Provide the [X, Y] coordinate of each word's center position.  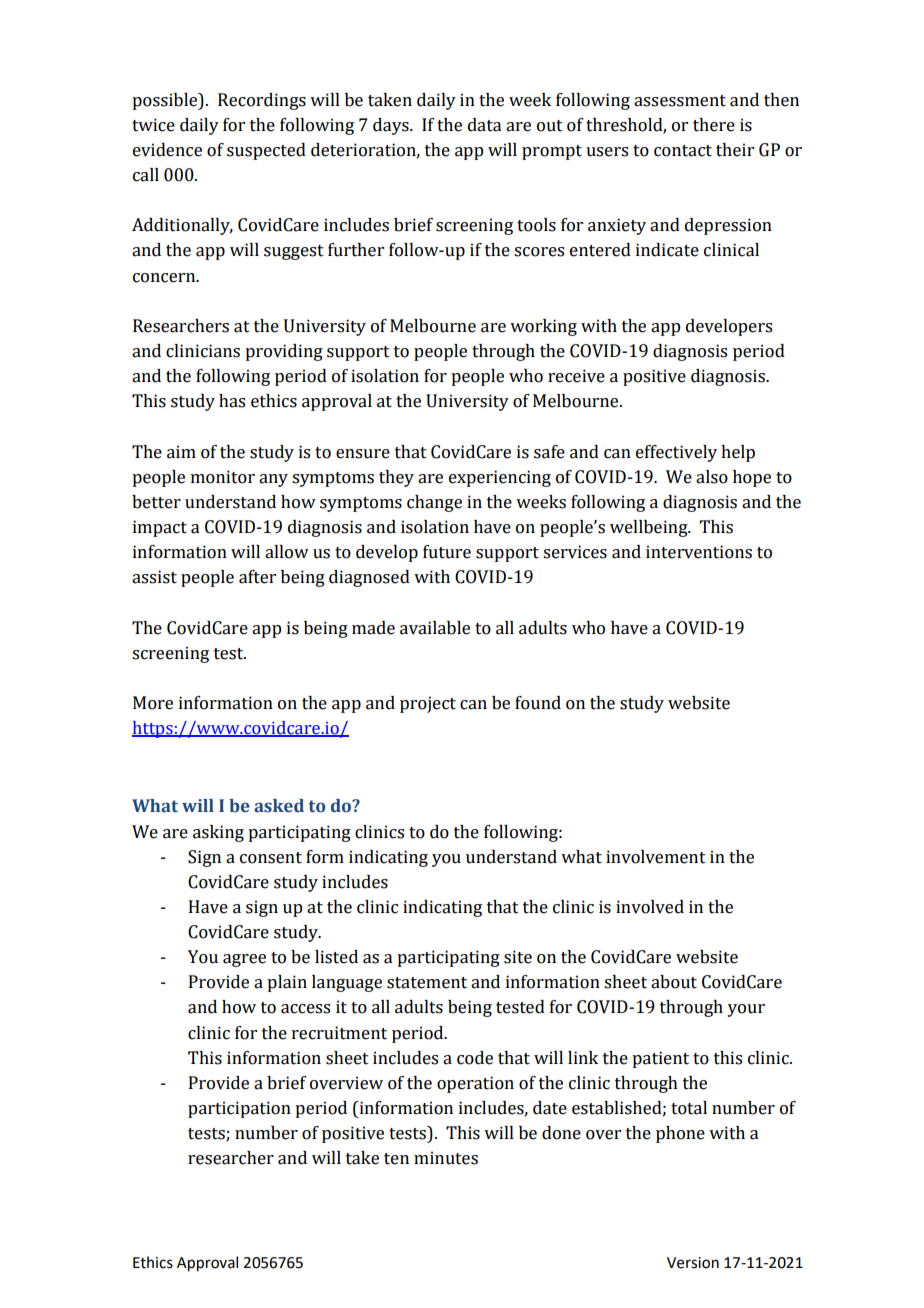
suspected [266, 151]
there [714, 125]
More [153, 703]
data [484, 125]
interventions [699, 552]
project [428, 704]
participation [239, 1109]
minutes [446, 1158]
